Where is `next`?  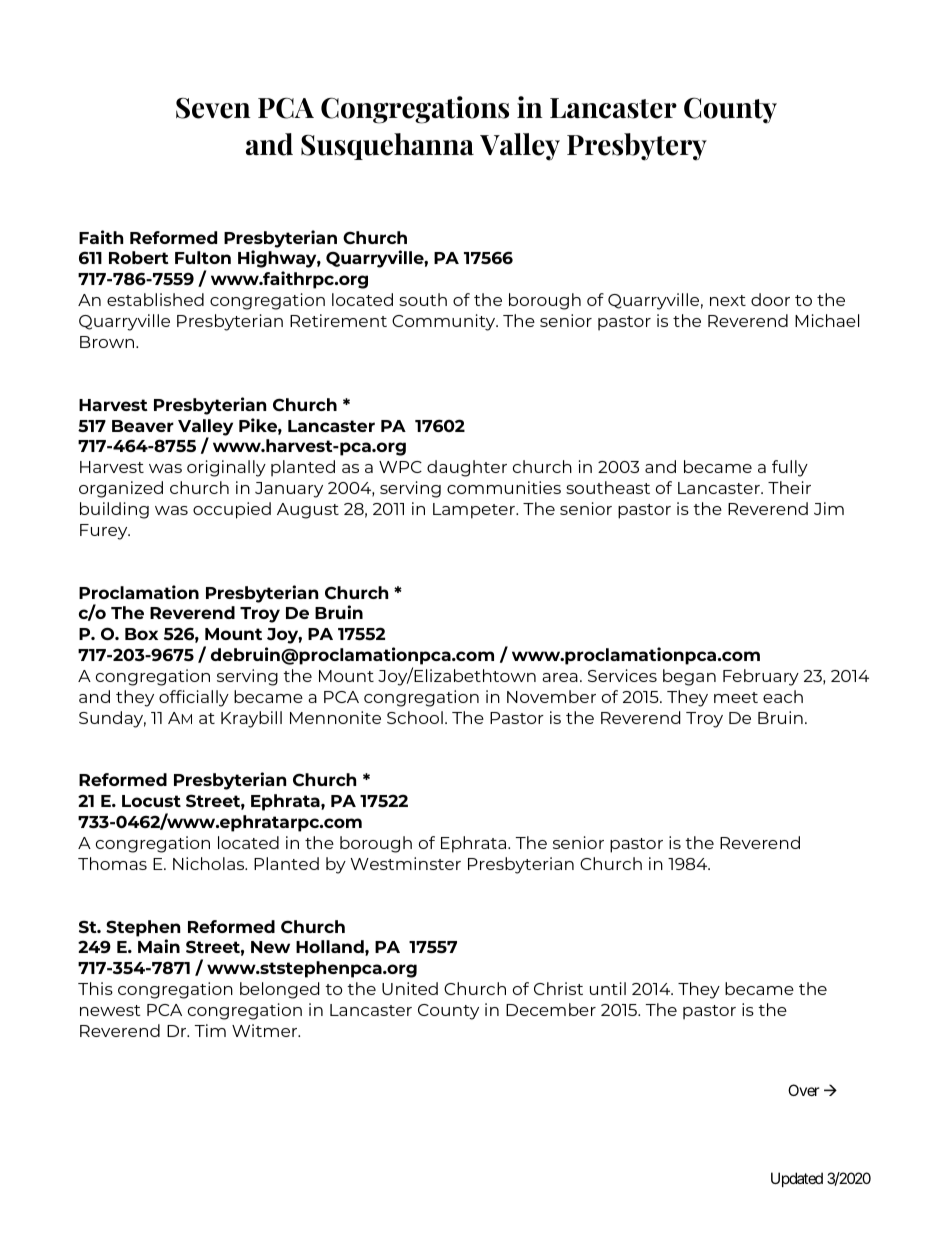
next is located at coordinates (728, 300).
